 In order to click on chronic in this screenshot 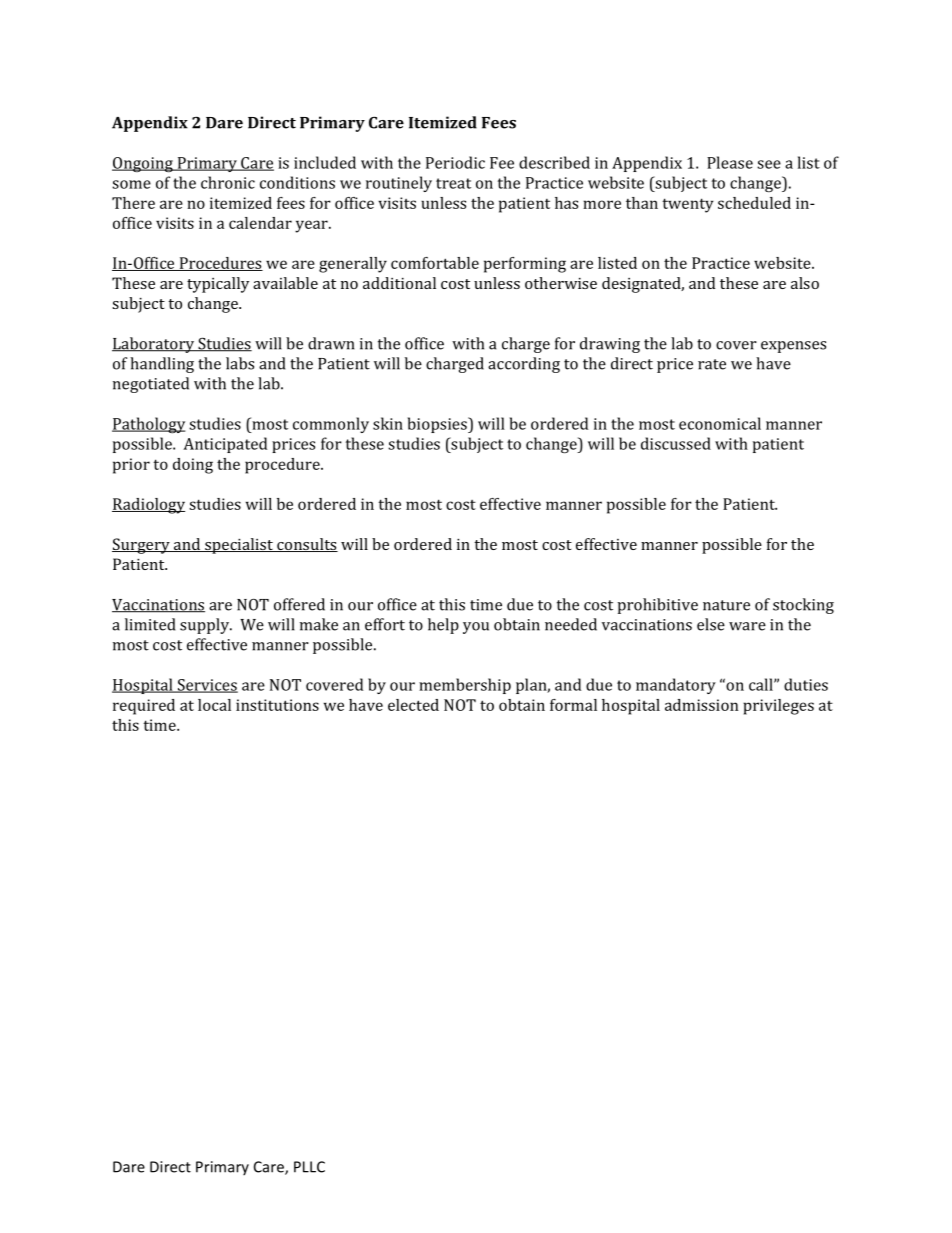, I will do `click(228, 182)`.
